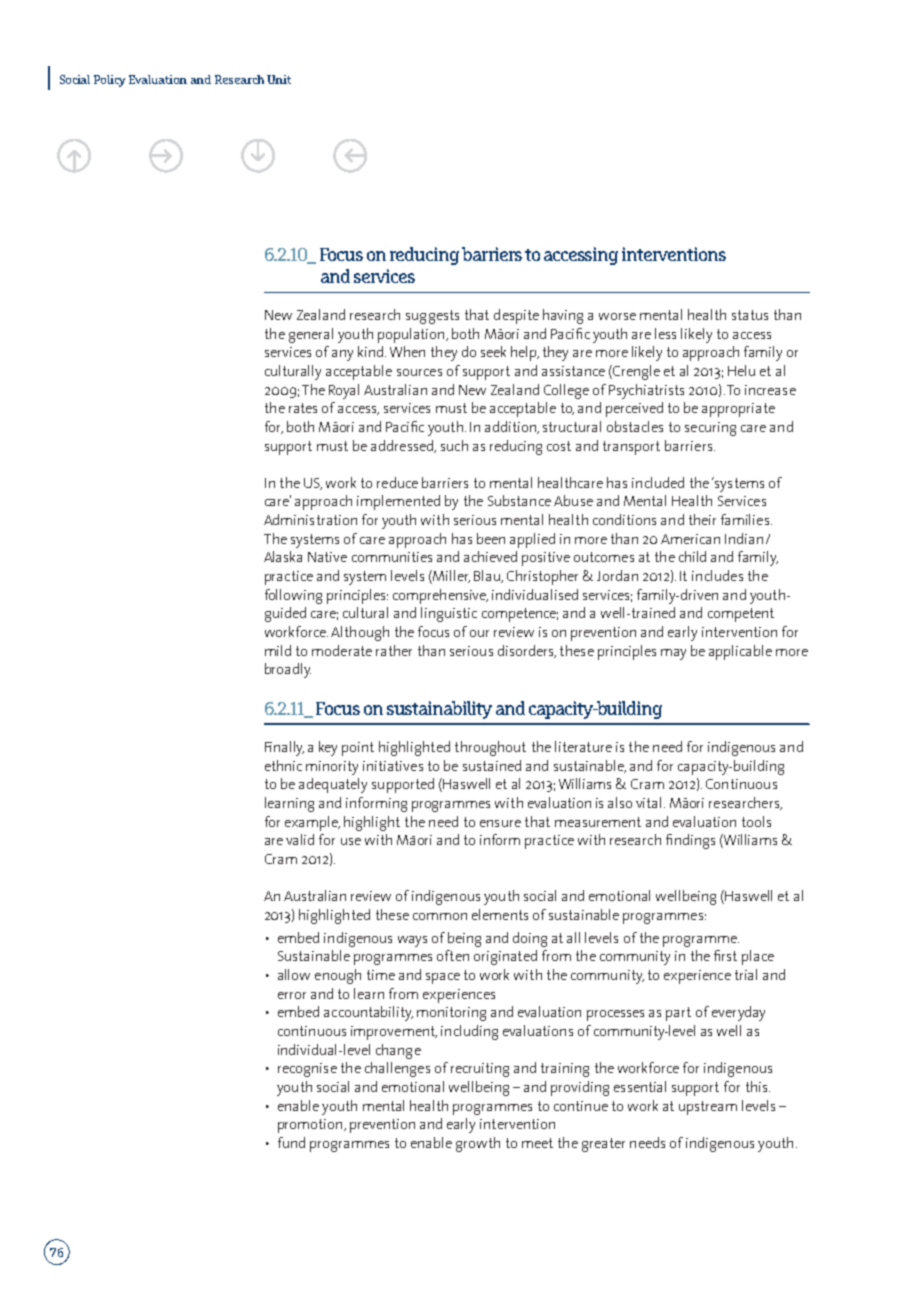 The width and height of the screenshot is (924, 1308). What do you see at coordinates (708, 1108) in the screenshot?
I see `upstream` at bounding box center [708, 1108].
